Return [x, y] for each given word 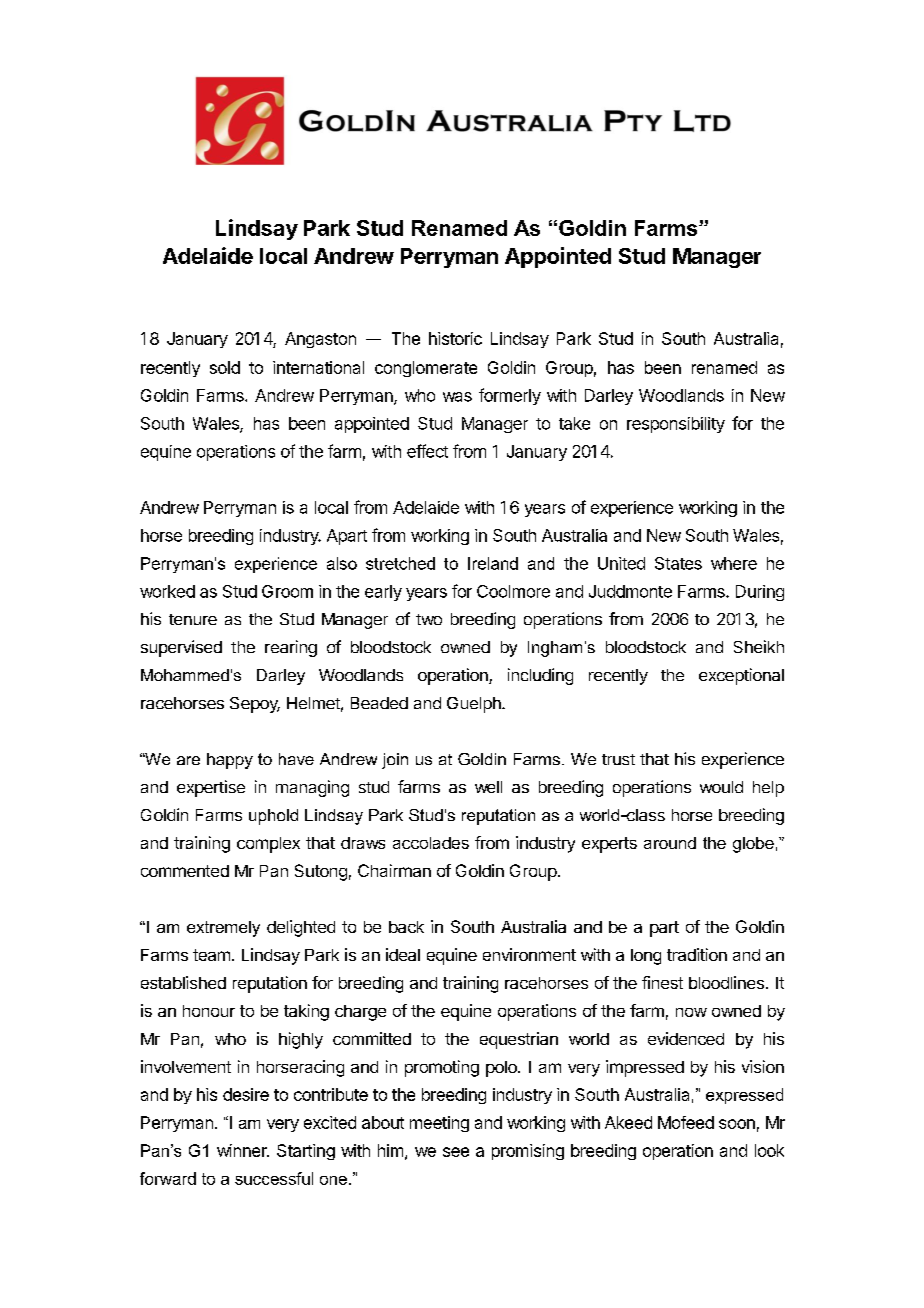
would [721, 787]
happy [230, 761]
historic [455, 338]
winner [243, 1150]
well [488, 787]
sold [225, 367]
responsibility [676, 425]
